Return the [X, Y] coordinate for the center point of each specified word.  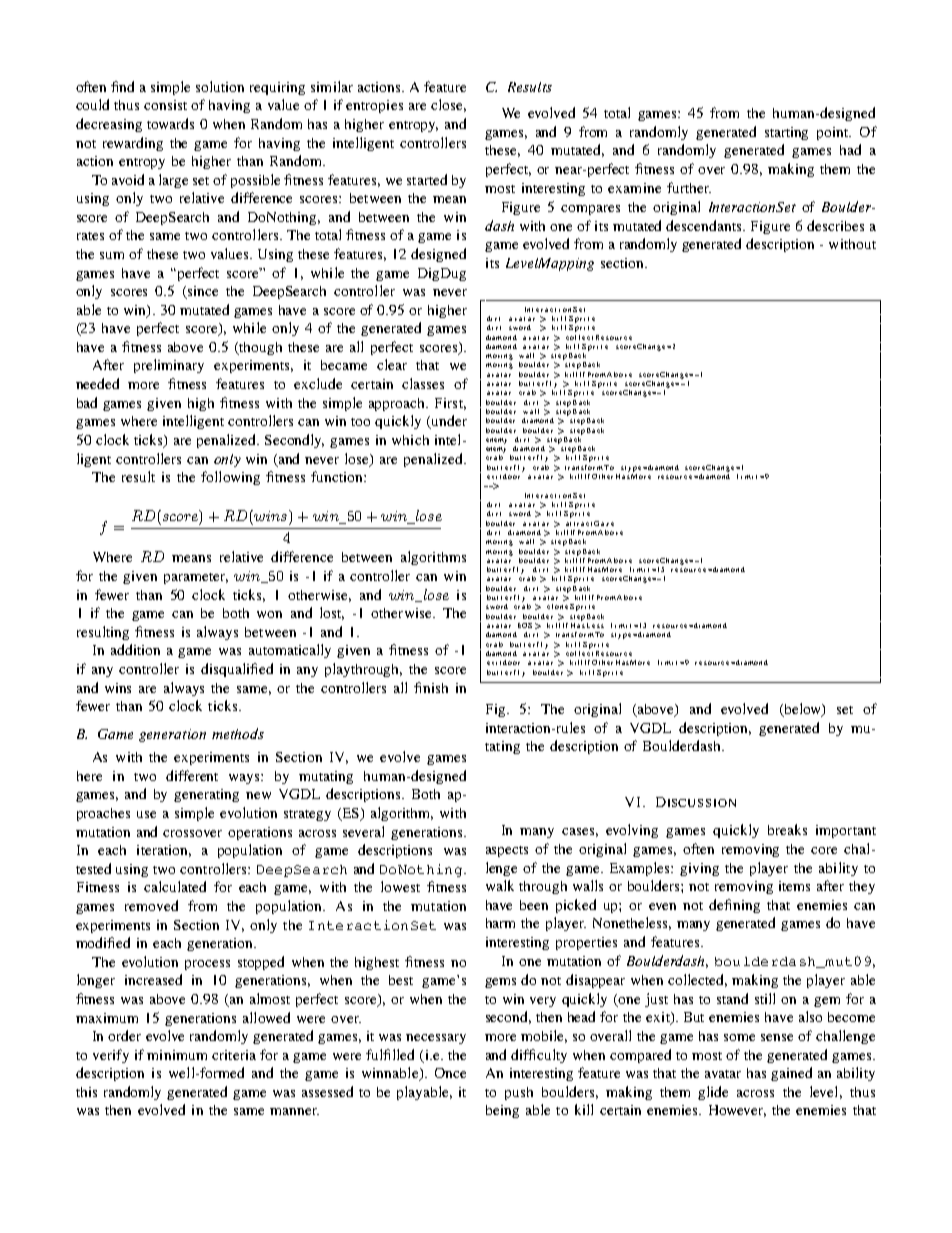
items [794, 886]
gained [791, 1074]
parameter [196, 578]
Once [450, 1073]
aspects [507, 851]
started [427, 179]
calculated [175, 886]
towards [170, 123]
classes [423, 383]
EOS [525, 625]
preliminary [169, 366]
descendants [705, 225]
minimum [177, 1055]
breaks [787, 829]
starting [786, 133]
